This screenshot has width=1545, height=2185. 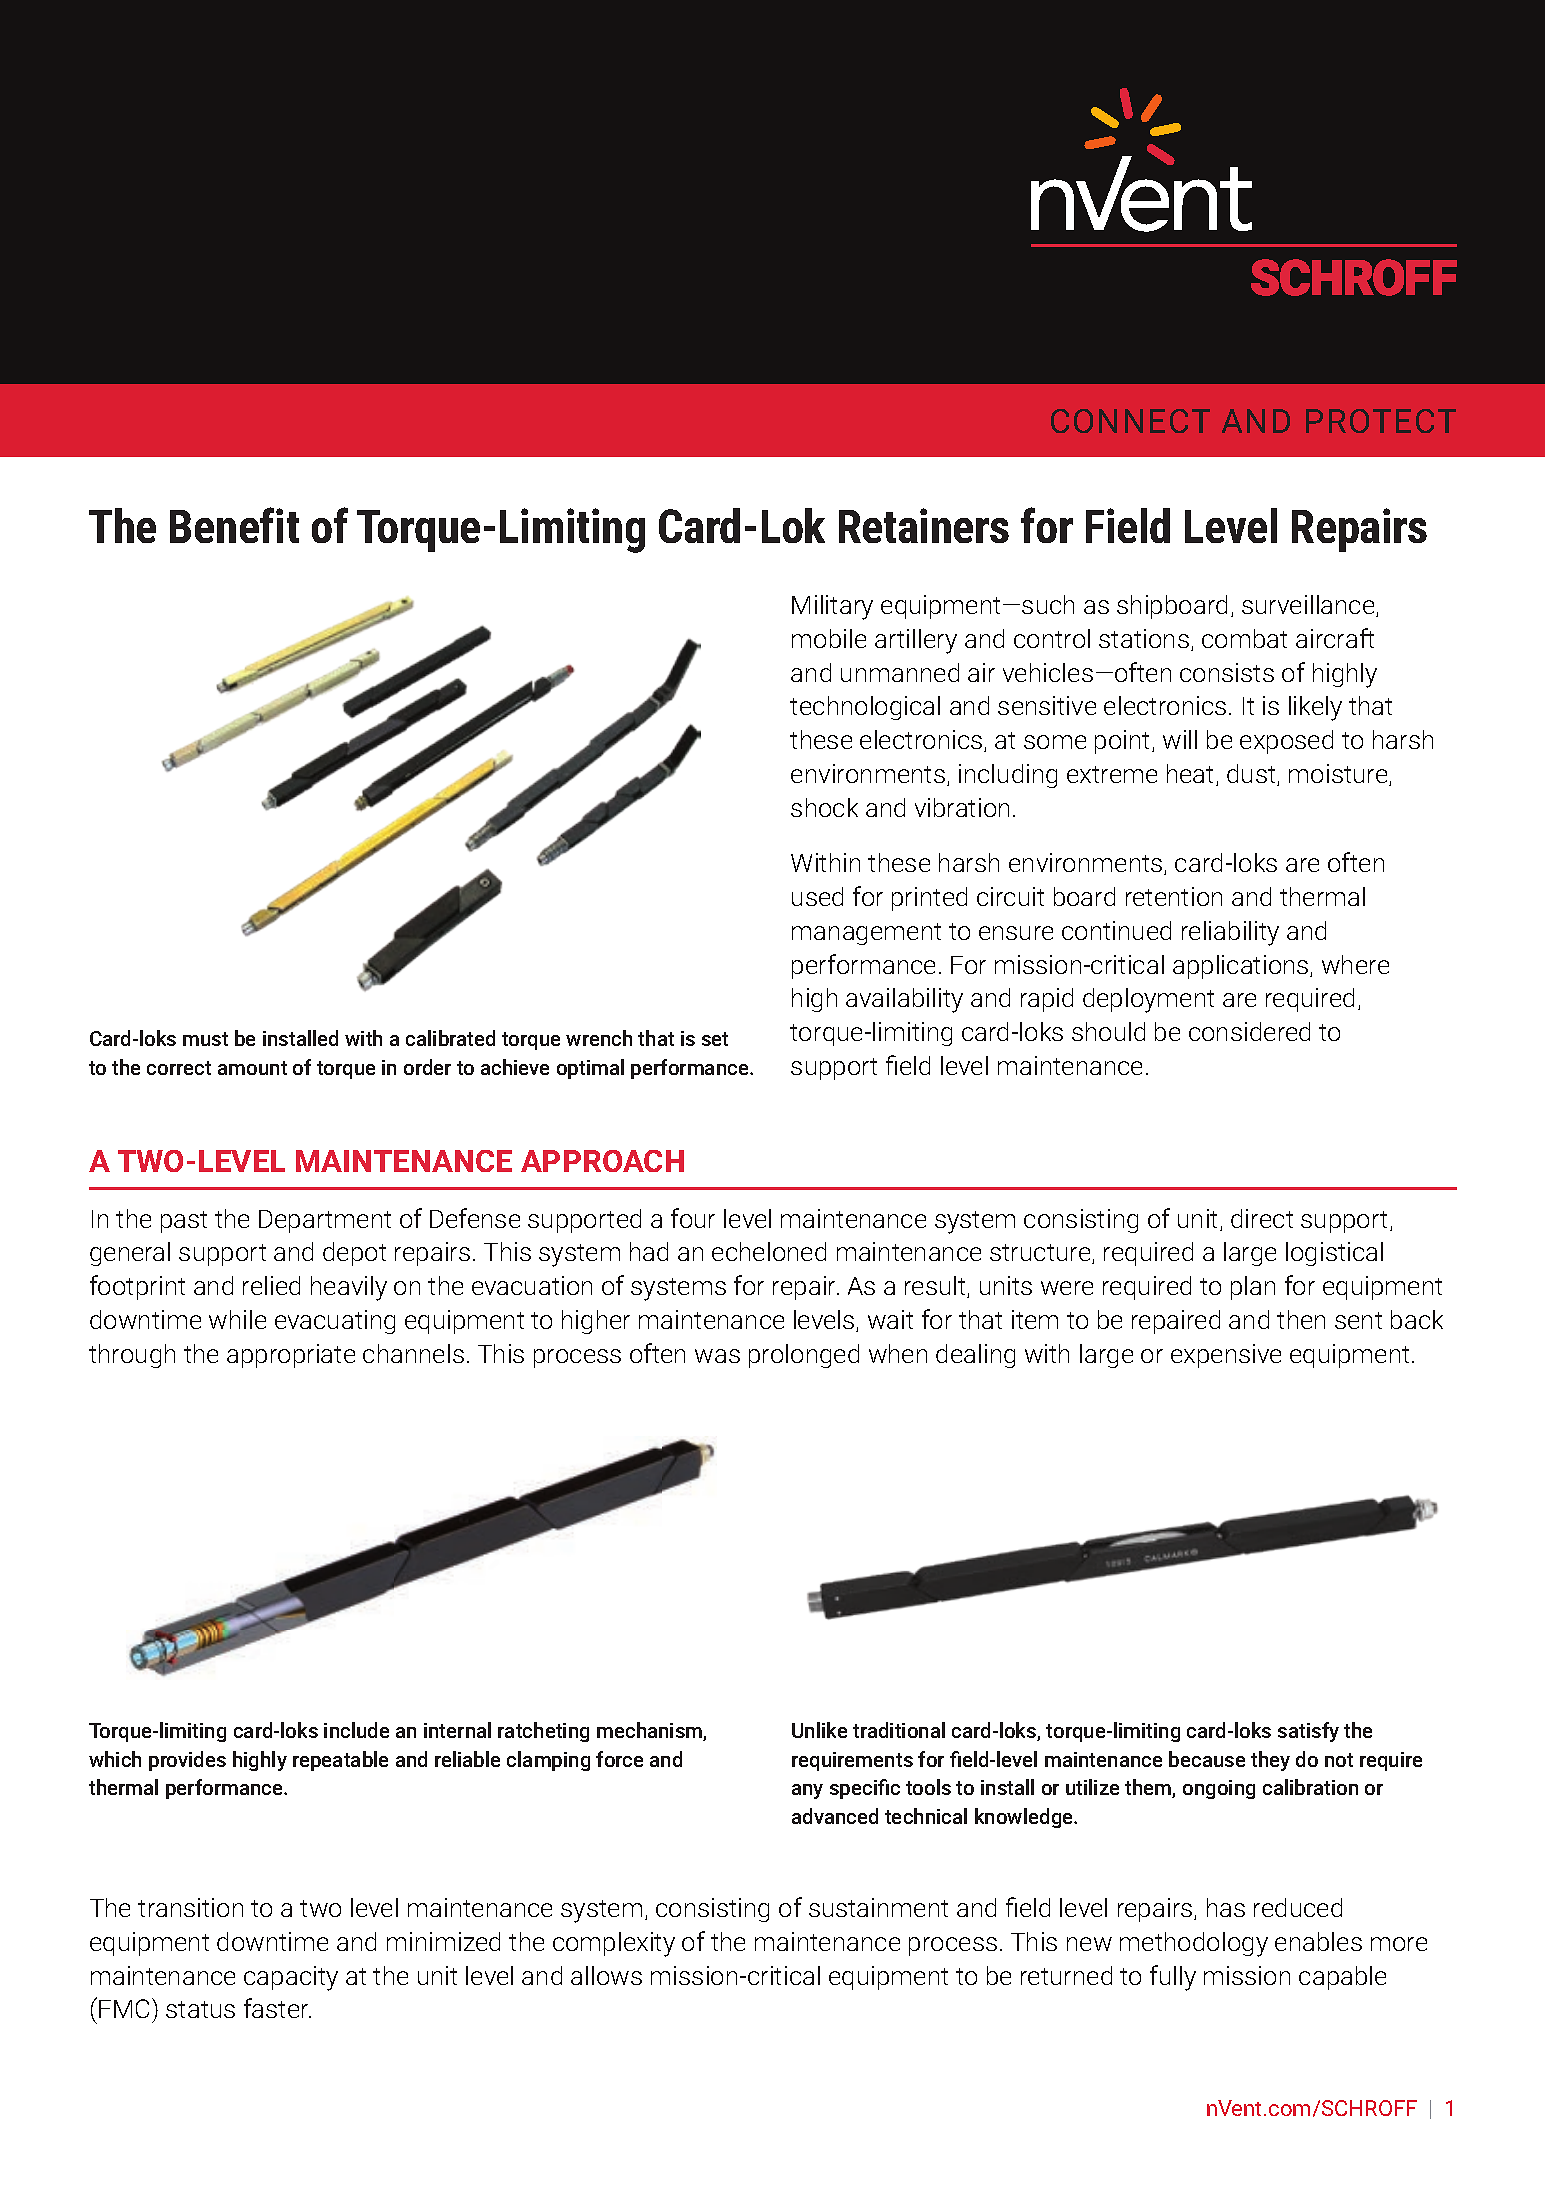 I want to click on direct, so click(x=1262, y=1218).
